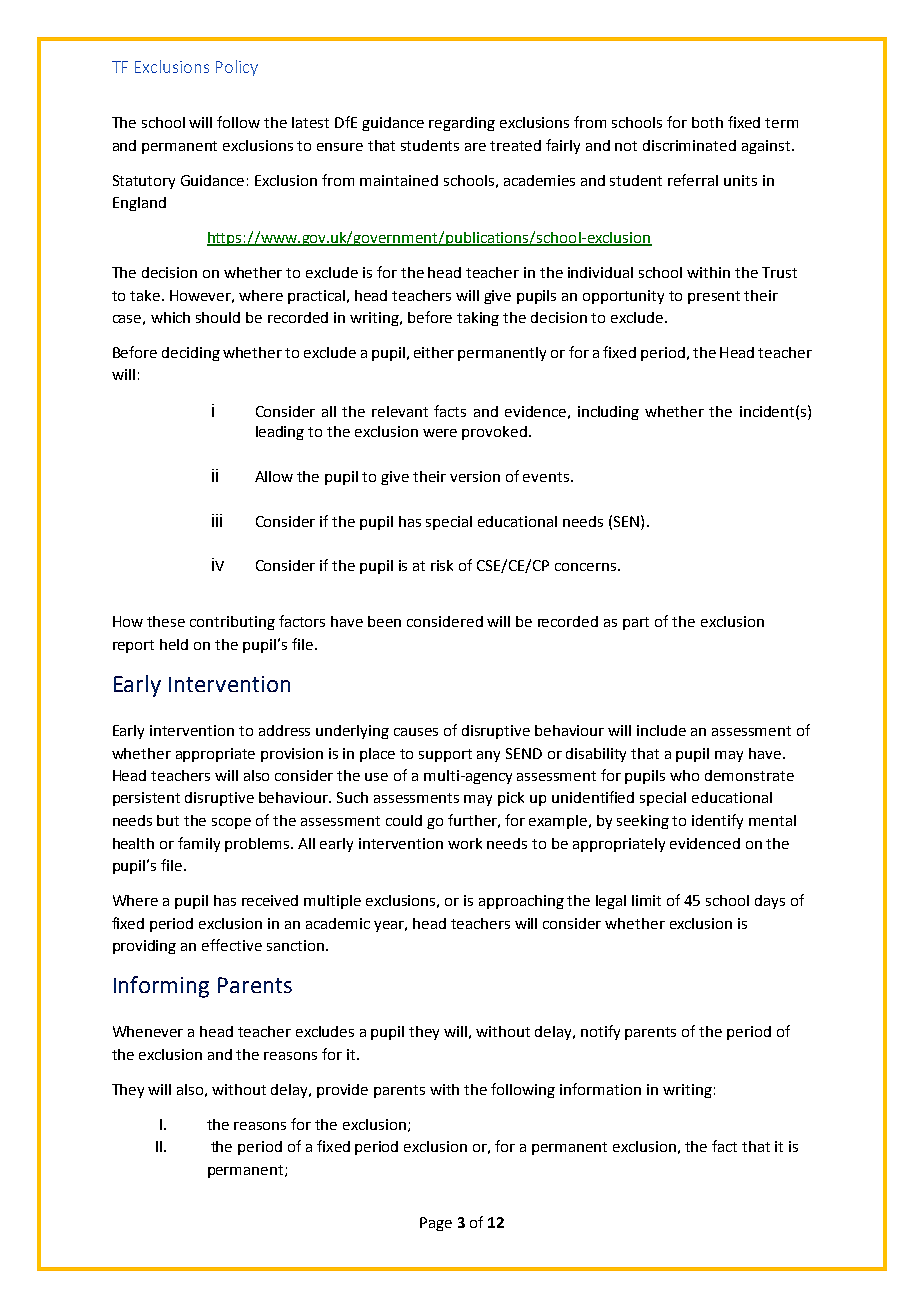 The height and width of the screenshot is (1308, 924). I want to click on information, so click(600, 1089).
